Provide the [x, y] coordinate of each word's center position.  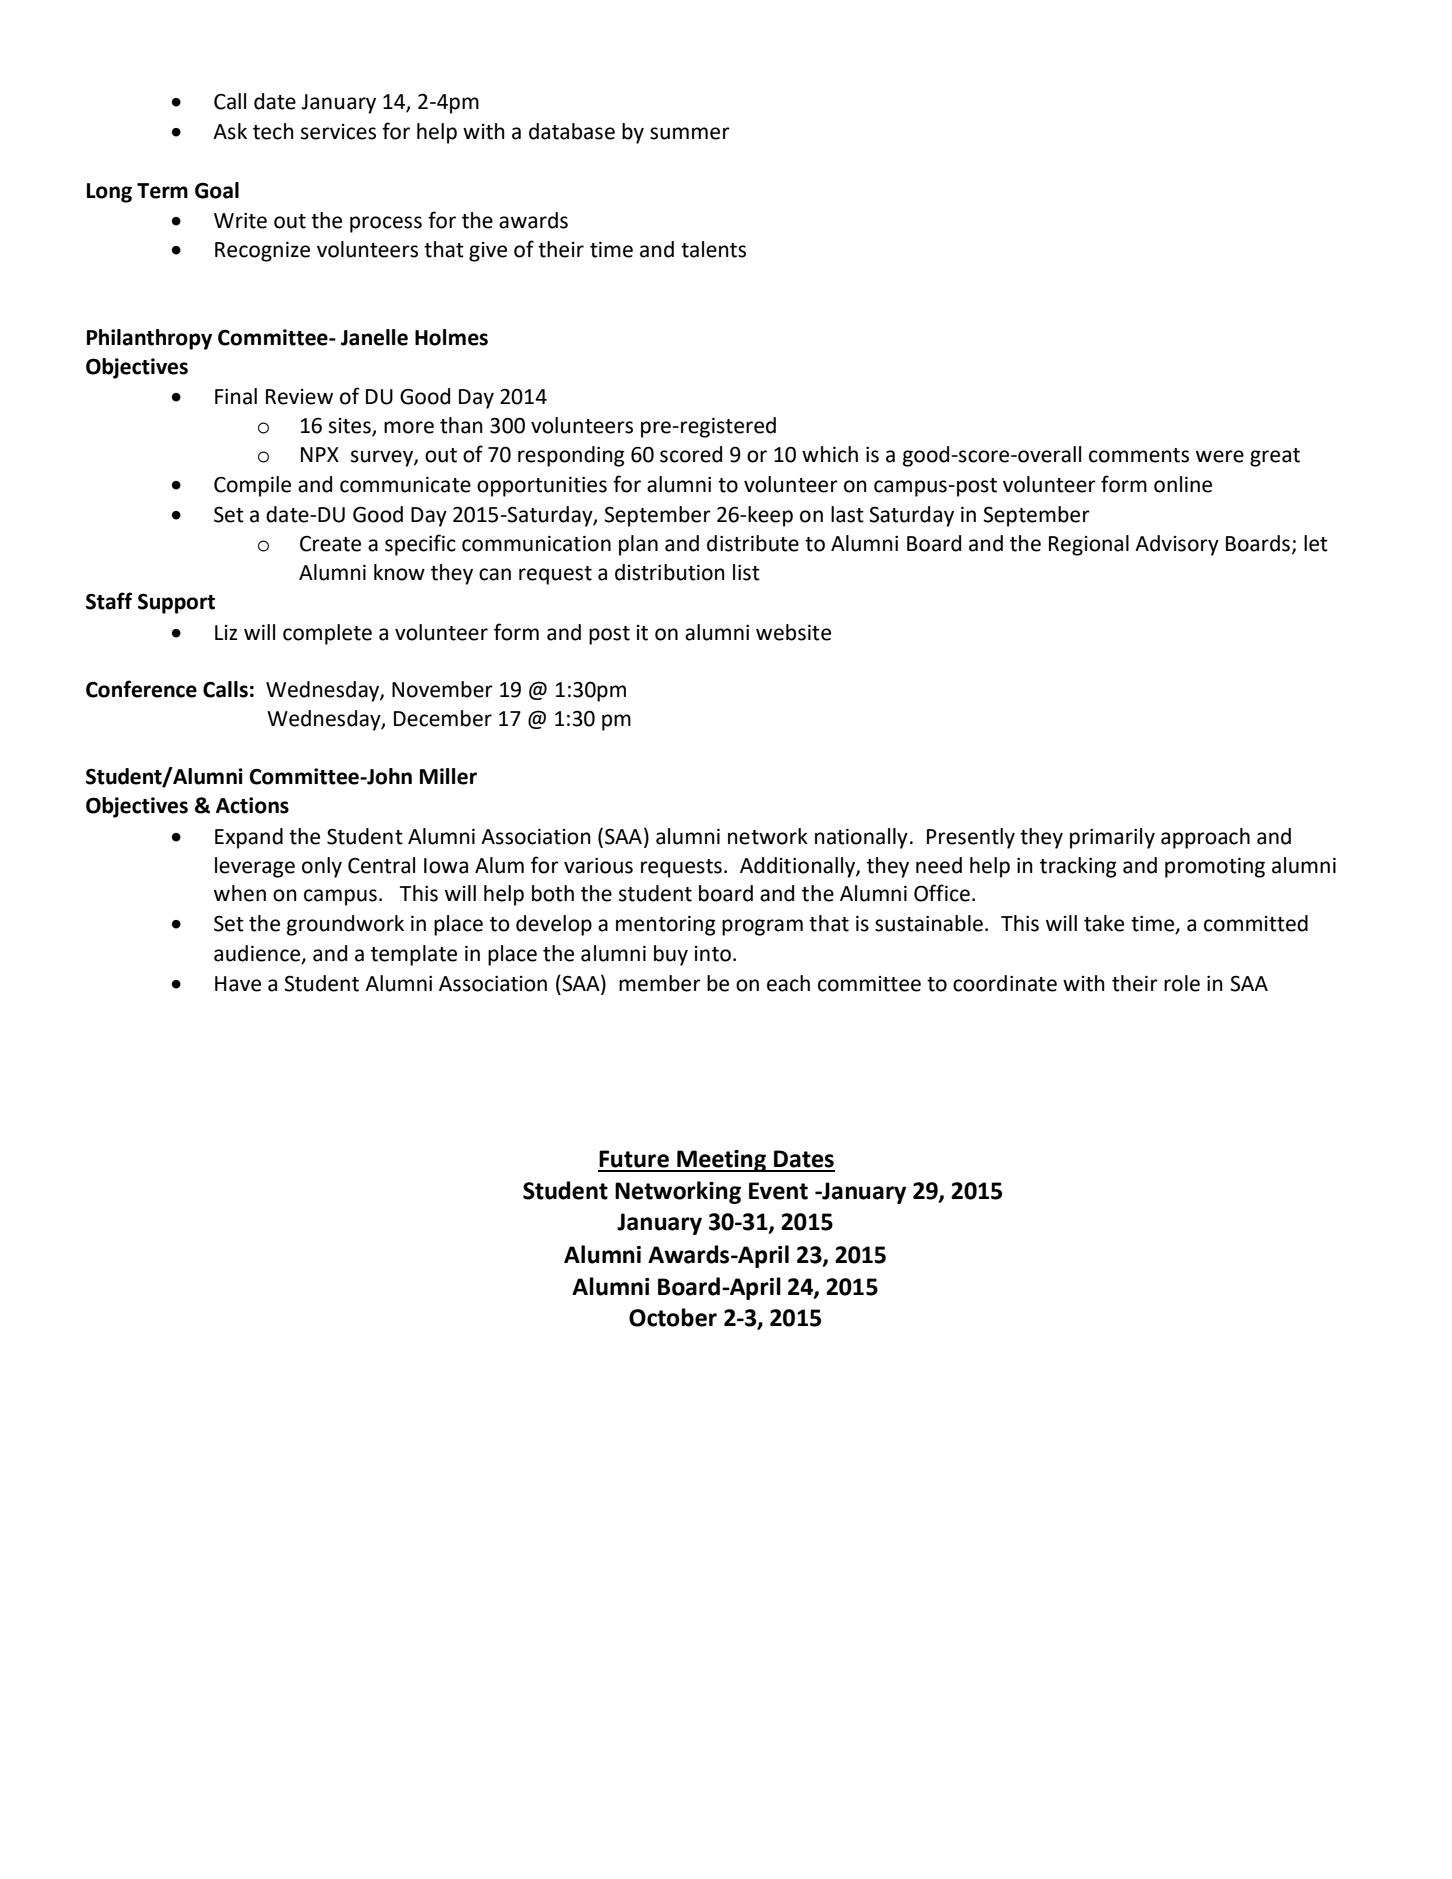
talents [713, 249]
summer [690, 133]
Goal [217, 190]
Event [778, 1191]
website [793, 632]
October [673, 1317]
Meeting [721, 1161]
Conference [141, 689]
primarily [1112, 838]
